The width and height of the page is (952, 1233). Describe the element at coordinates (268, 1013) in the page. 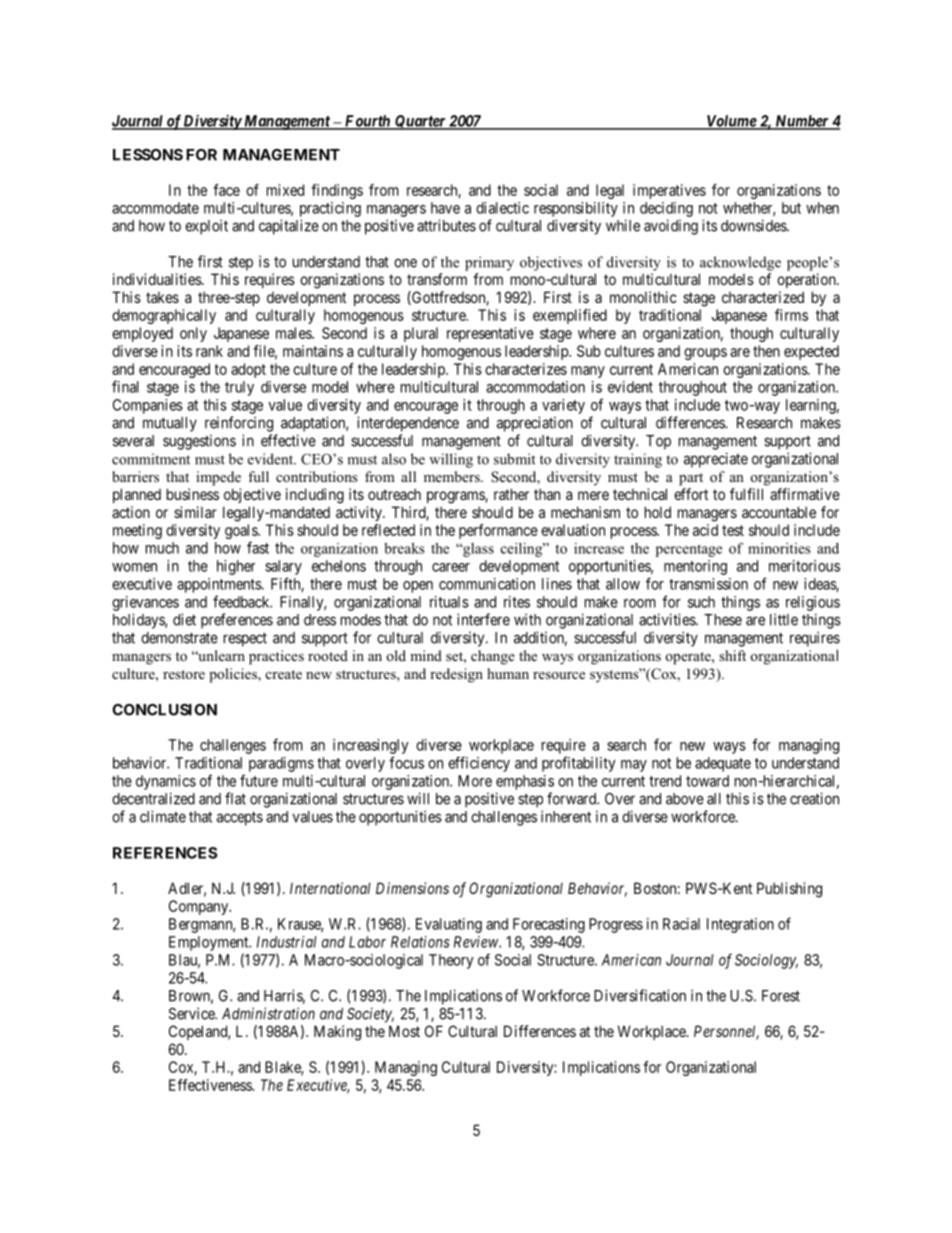

I see `Administration` at that location.
